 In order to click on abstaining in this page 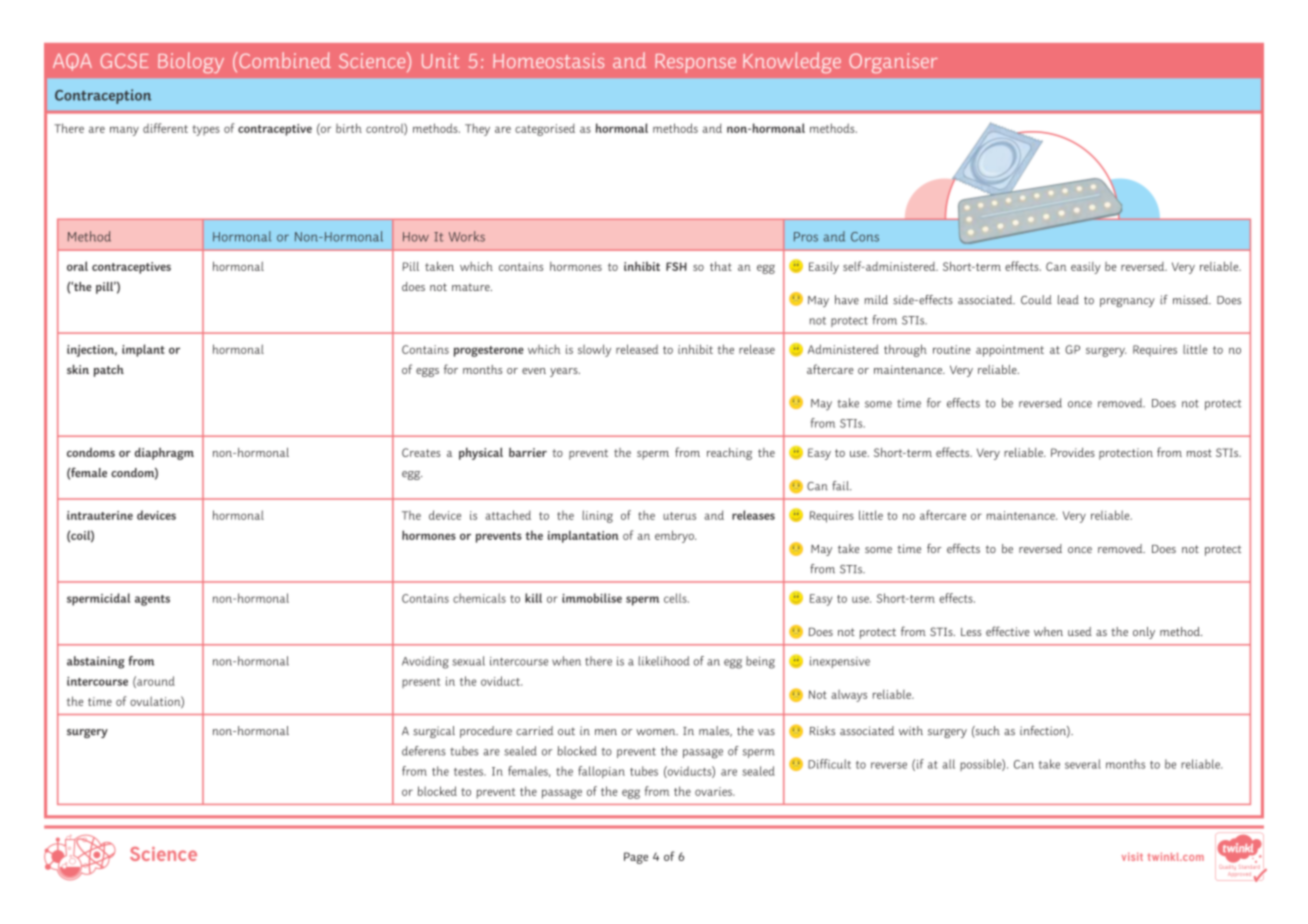, I will do `click(96, 662)`.
